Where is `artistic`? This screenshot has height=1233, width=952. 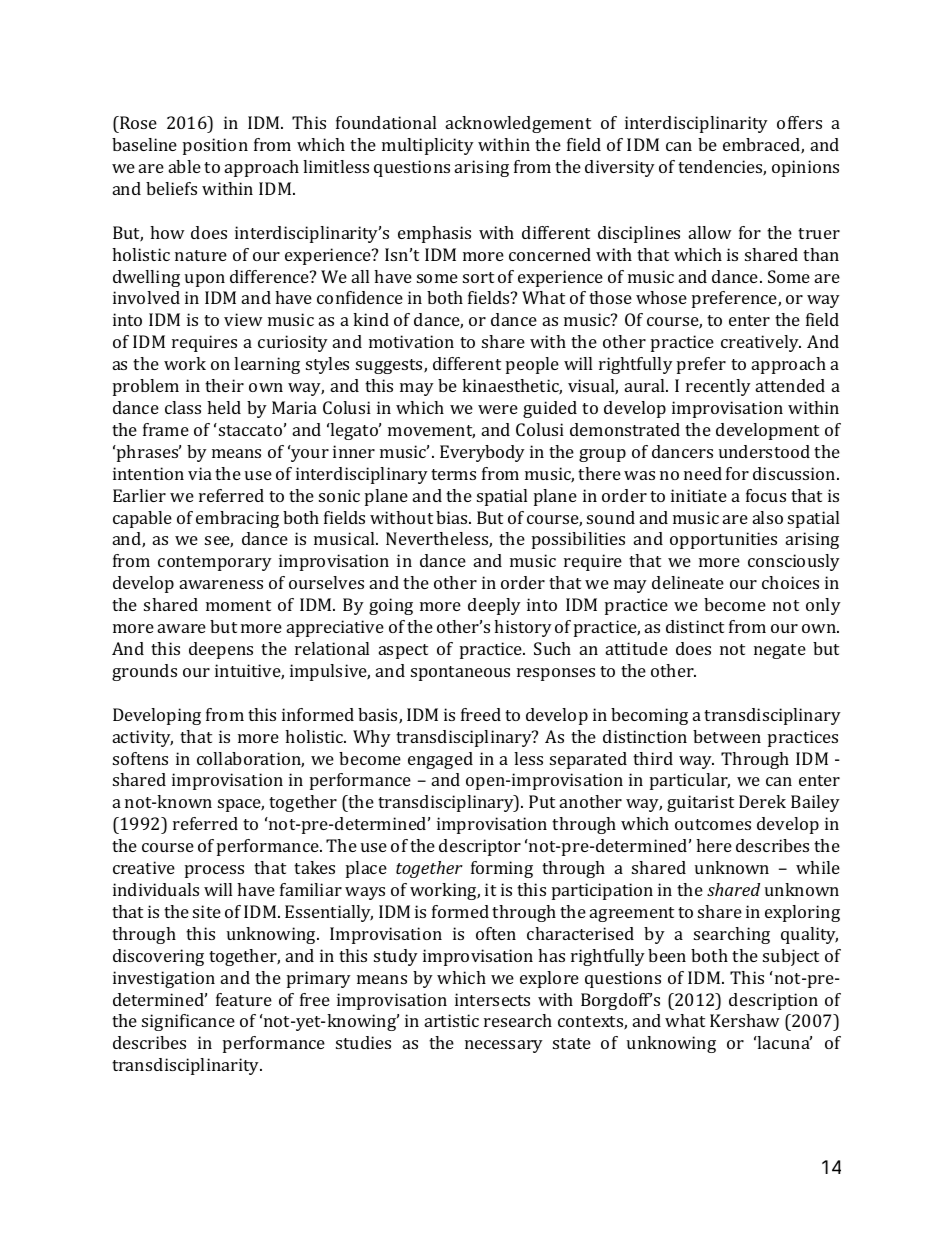 artistic is located at coordinates (452, 1020).
